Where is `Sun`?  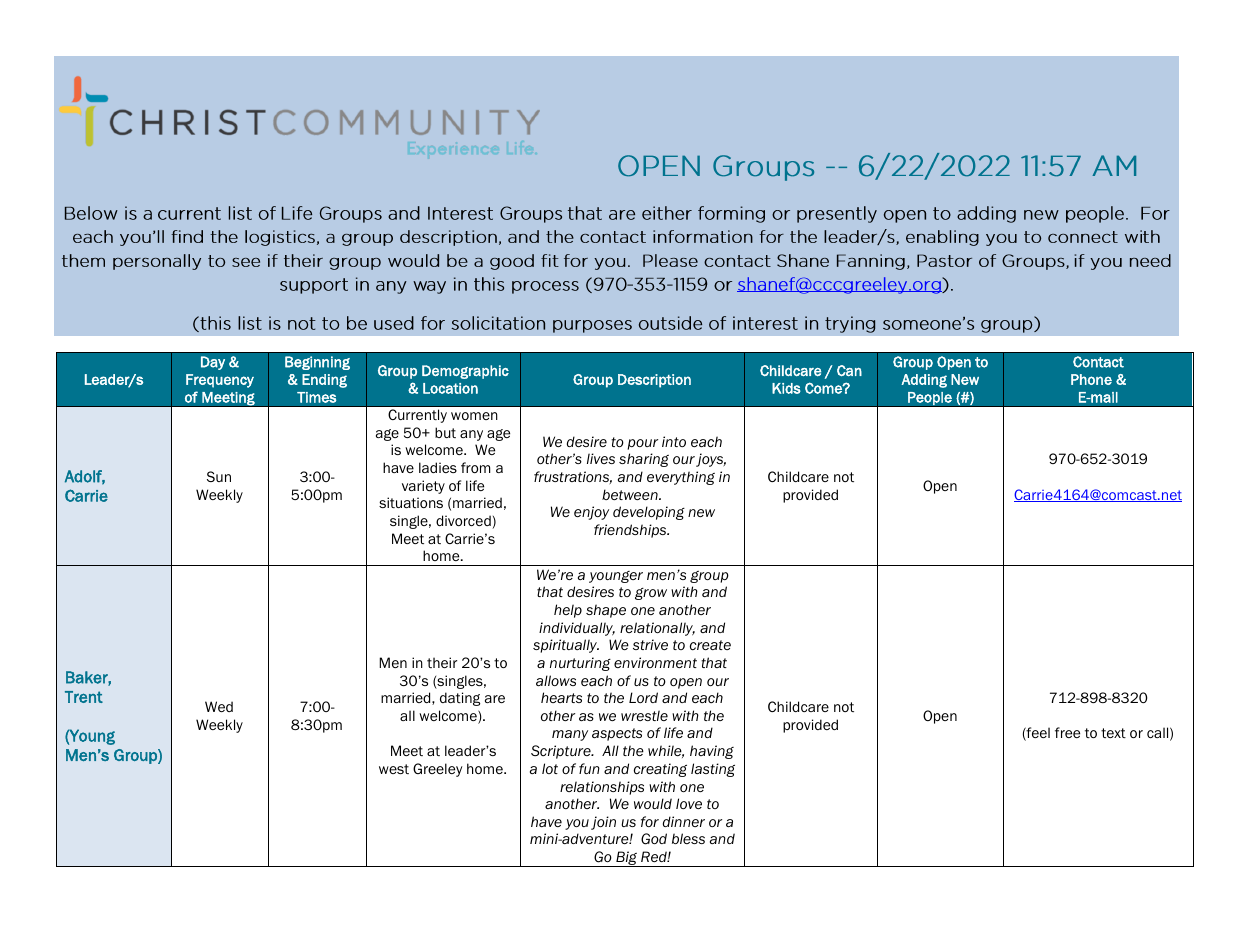
Sun is located at coordinates (219, 476).
